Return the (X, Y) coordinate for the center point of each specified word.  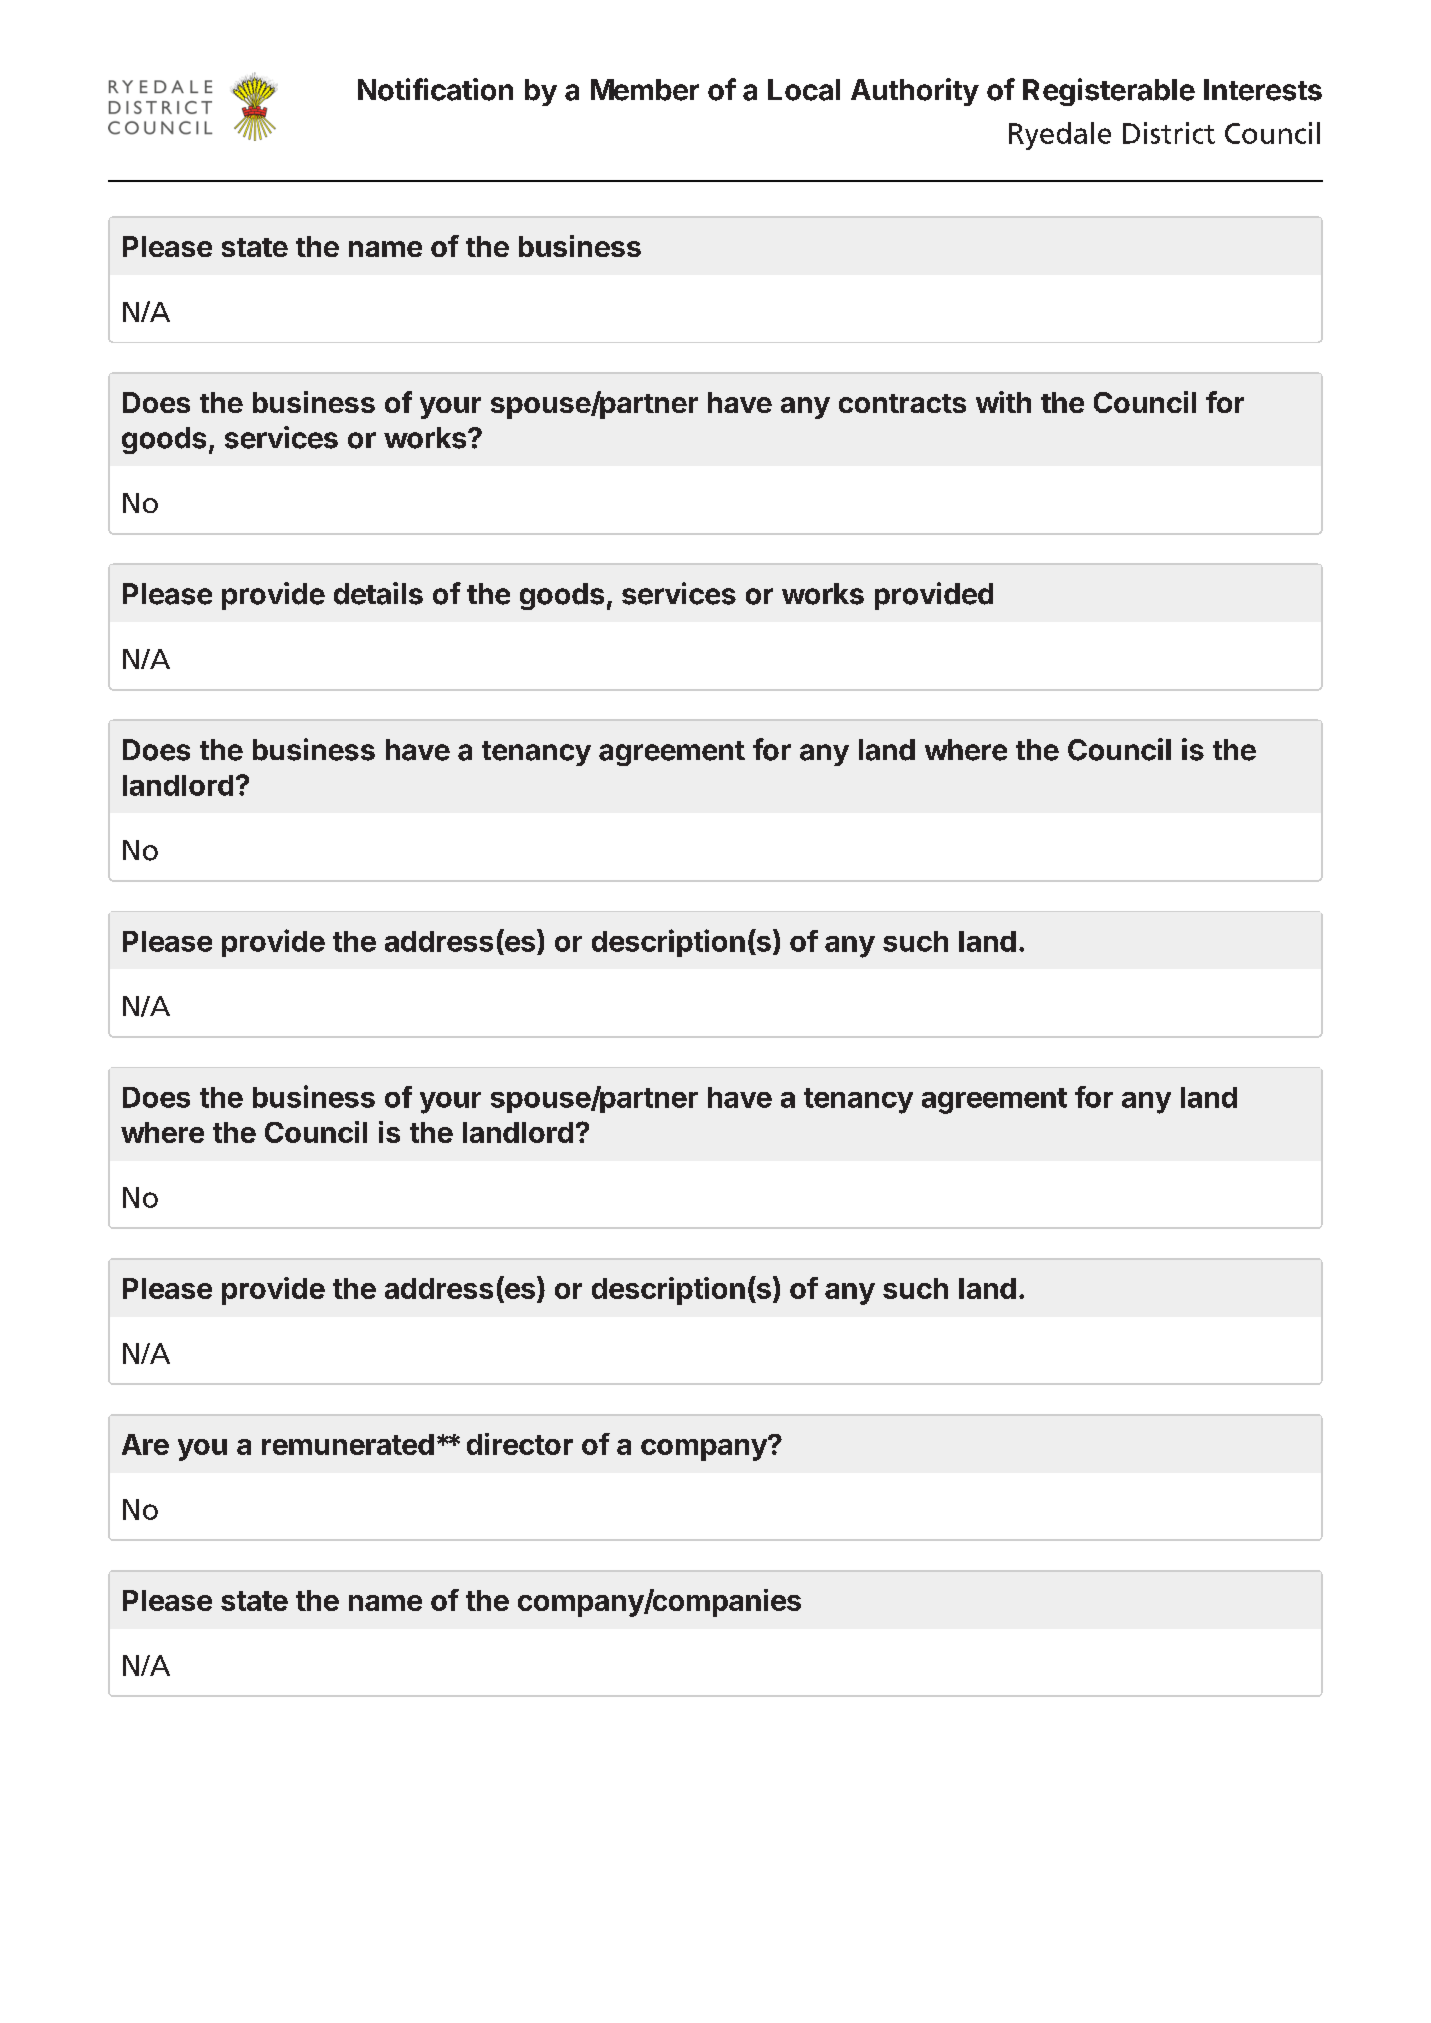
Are (145, 1444)
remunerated (348, 1444)
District (1169, 133)
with (1003, 402)
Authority (915, 92)
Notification (435, 89)
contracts (902, 403)
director (520, 1444)
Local (804, 90)
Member (645, 90)
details (378, 593)
